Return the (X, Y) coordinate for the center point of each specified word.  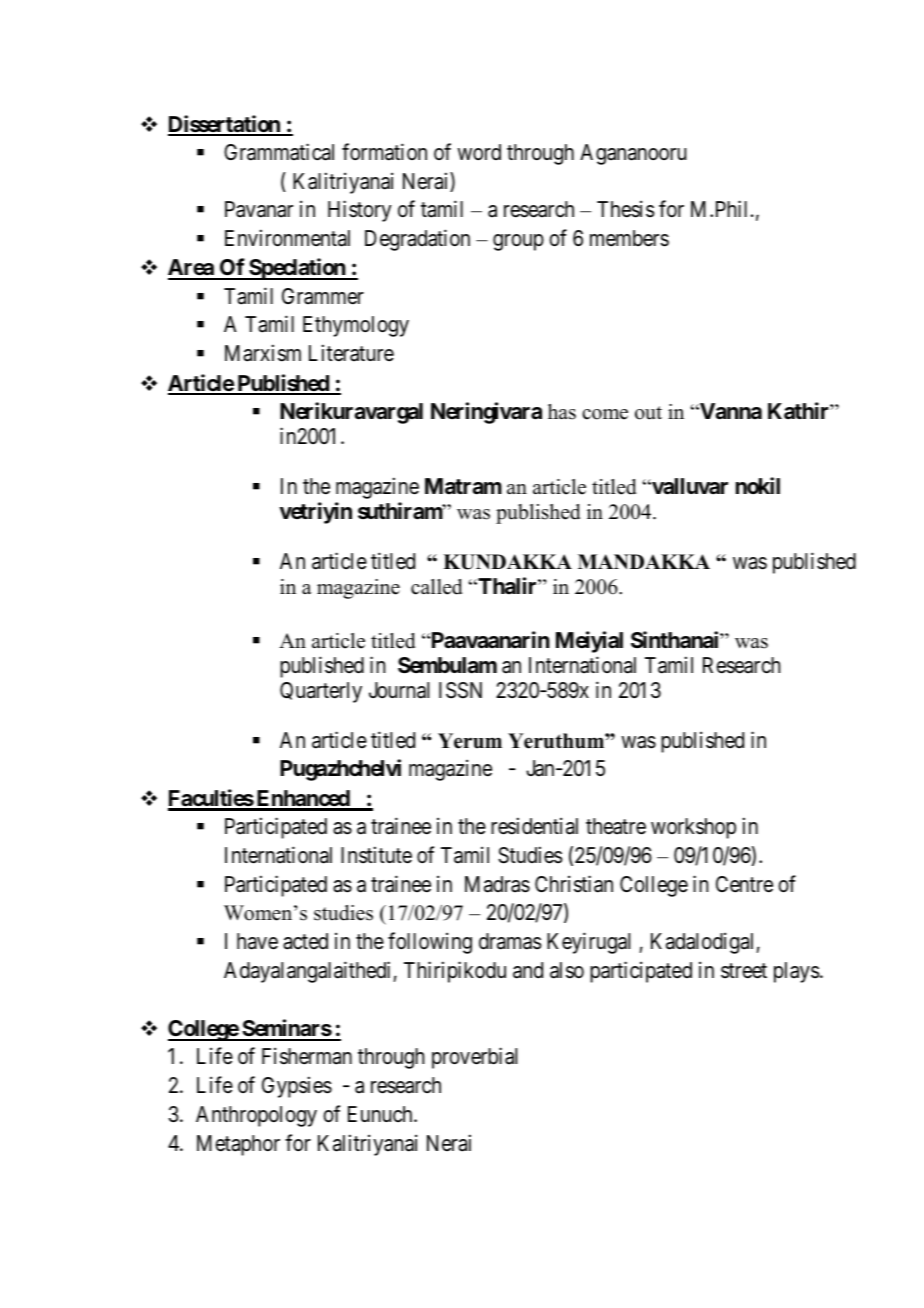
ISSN (460, 690)
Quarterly (321, 692)
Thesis (626, 209)
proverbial (474, 1058)
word (479, 152)
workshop (693, 828)
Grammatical (279, 152)
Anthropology (256, 1116)
